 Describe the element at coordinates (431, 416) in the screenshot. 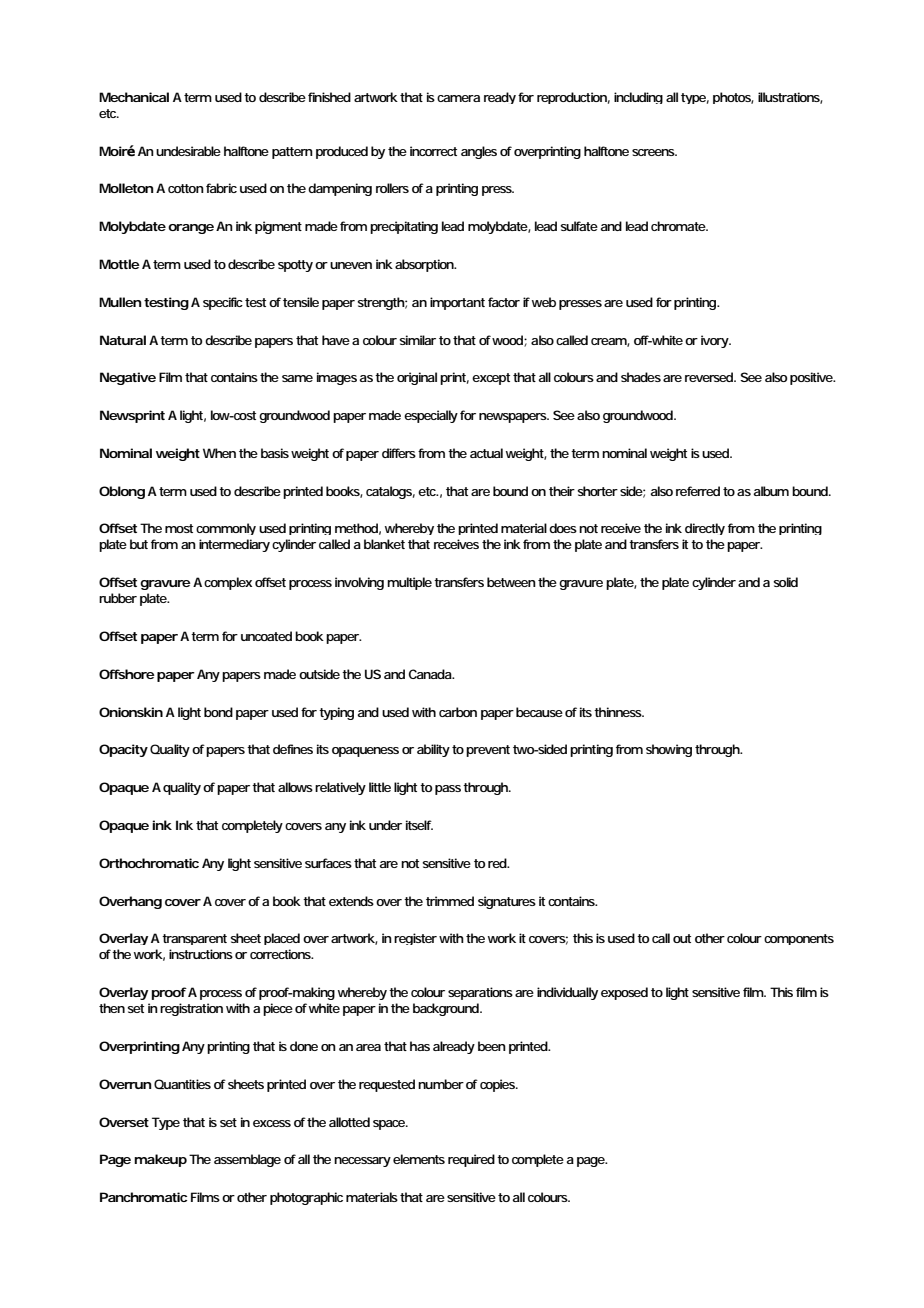

I see `especially` at that location.
